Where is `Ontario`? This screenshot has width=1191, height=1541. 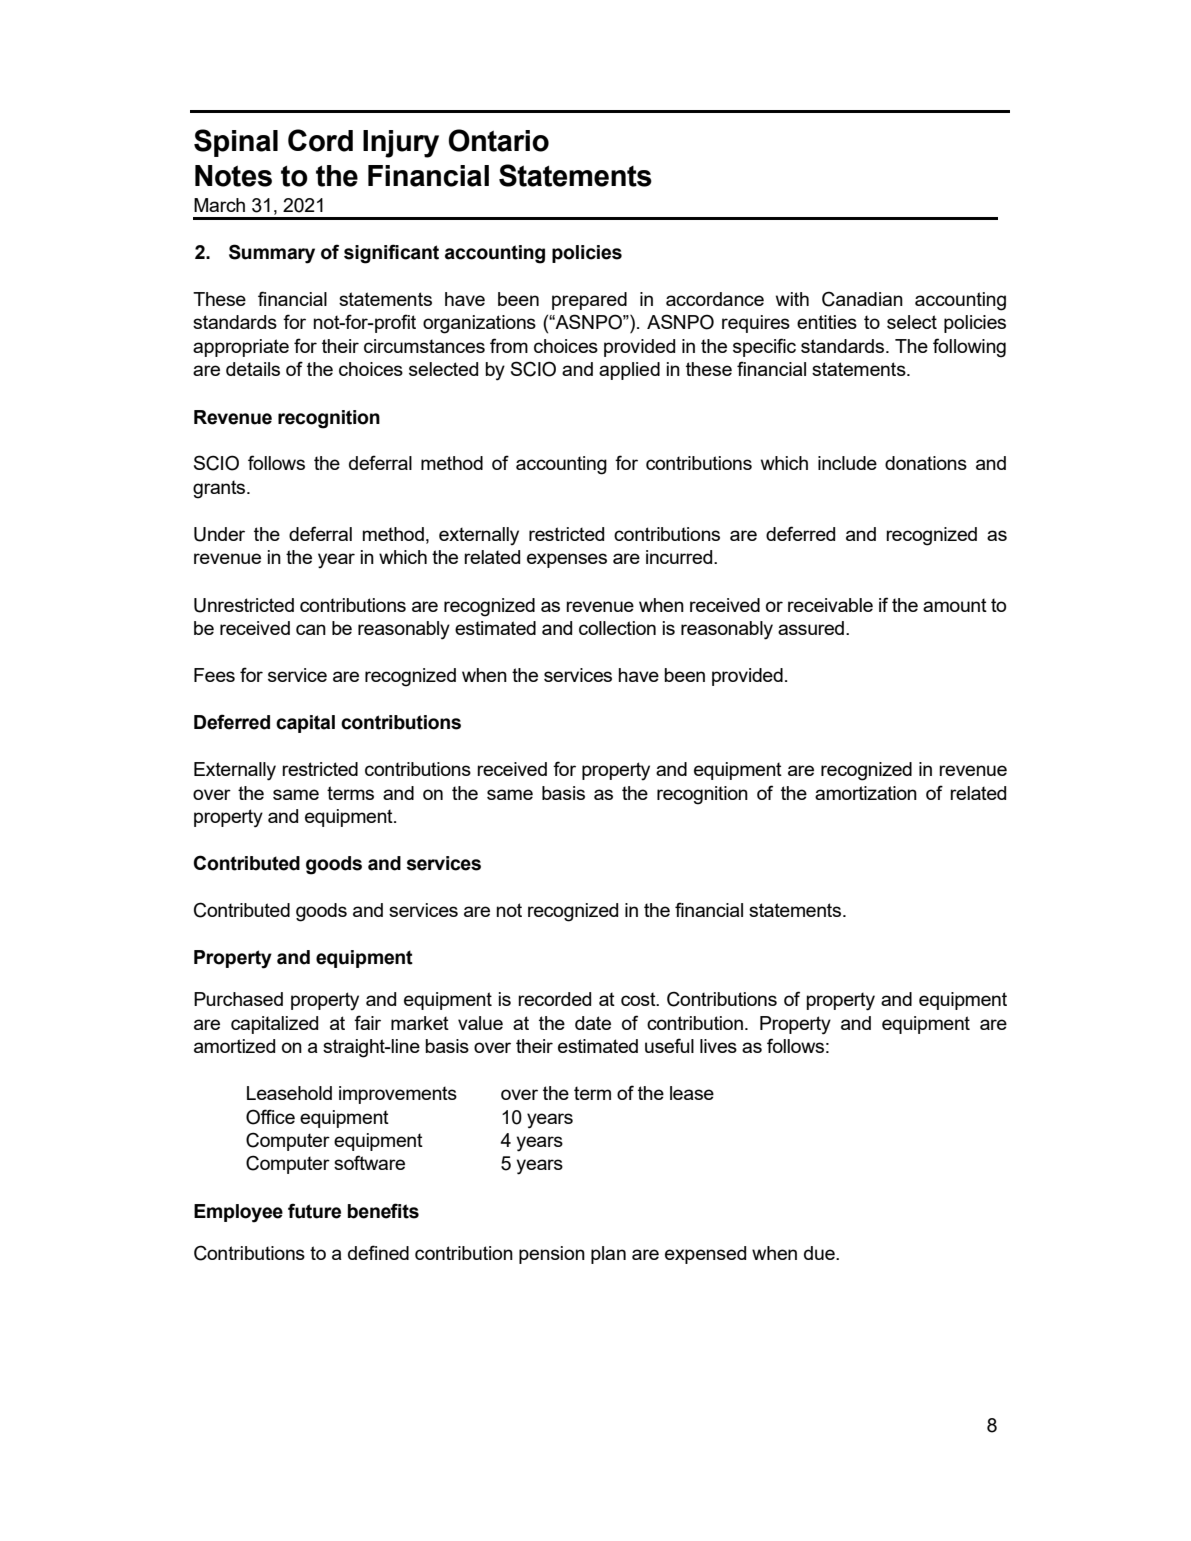
Ontario is located at coordinates (499, 140).
